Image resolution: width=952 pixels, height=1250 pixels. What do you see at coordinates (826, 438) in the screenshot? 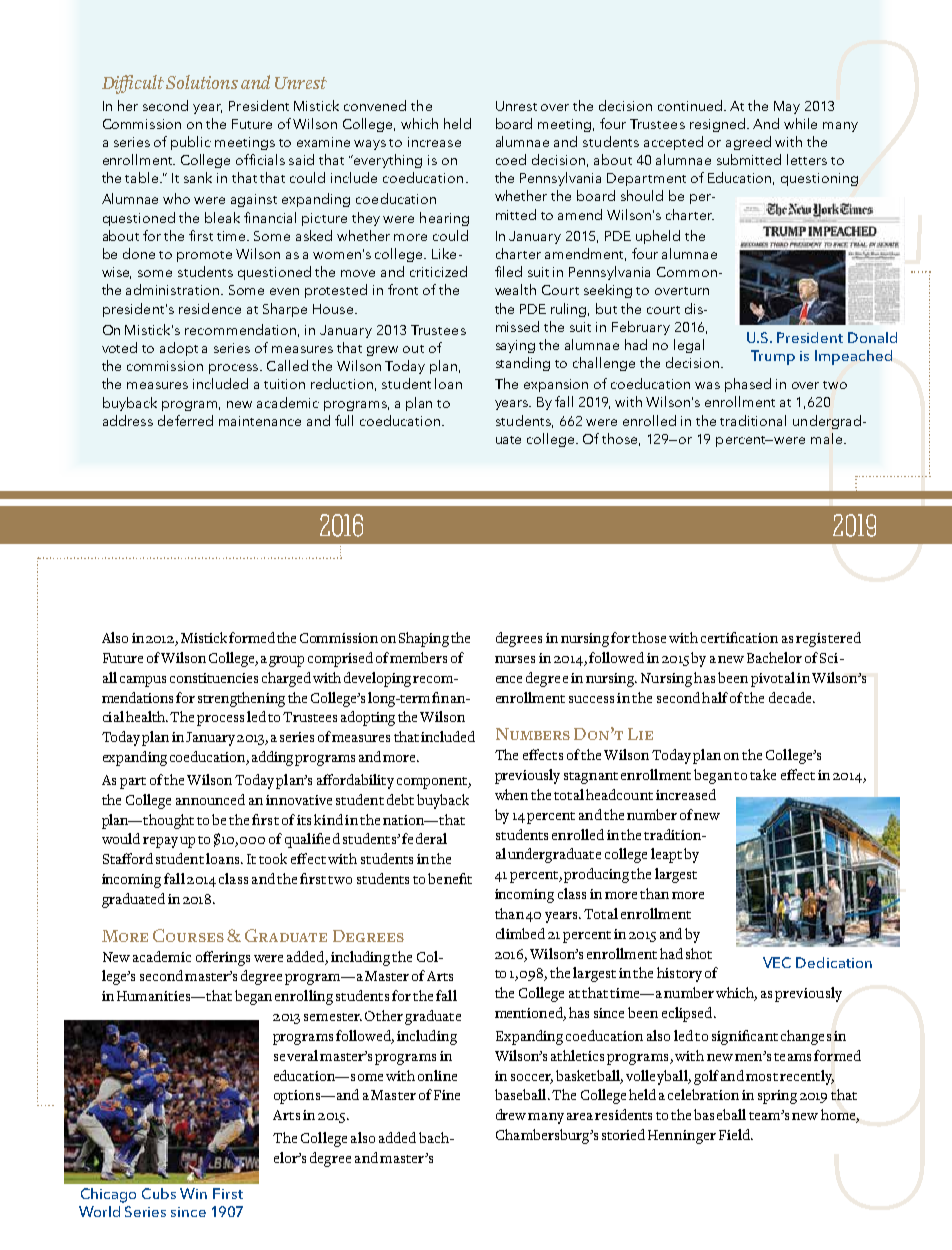
I see `male` at bounding box center [826, 438].
